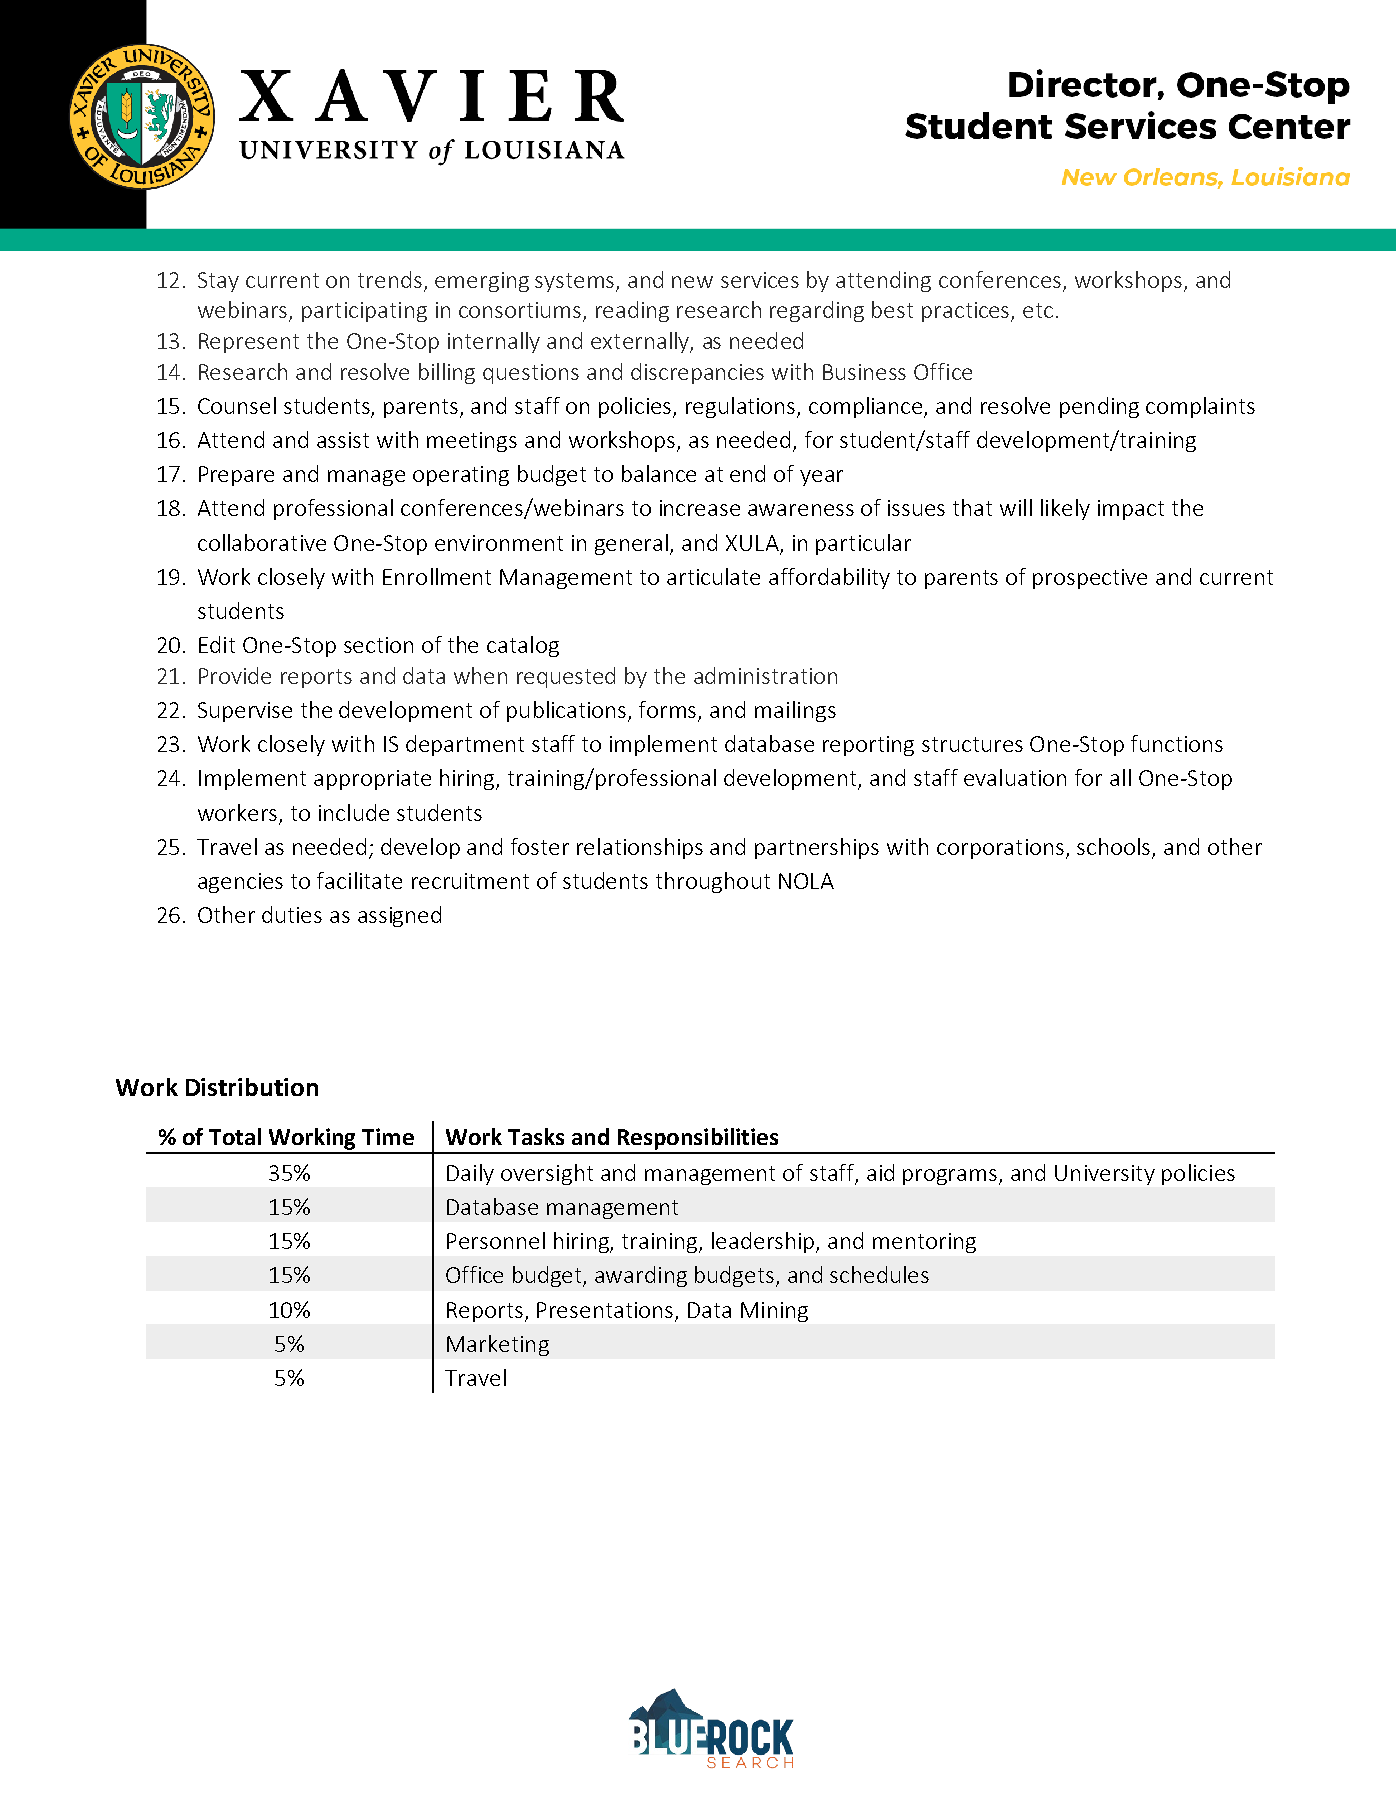 This screenshot has width=1396, height=1806. What do you see at coordinates (262, 542) in the screenshot?
I see `collaborative` at bounding box center [262, 542].
